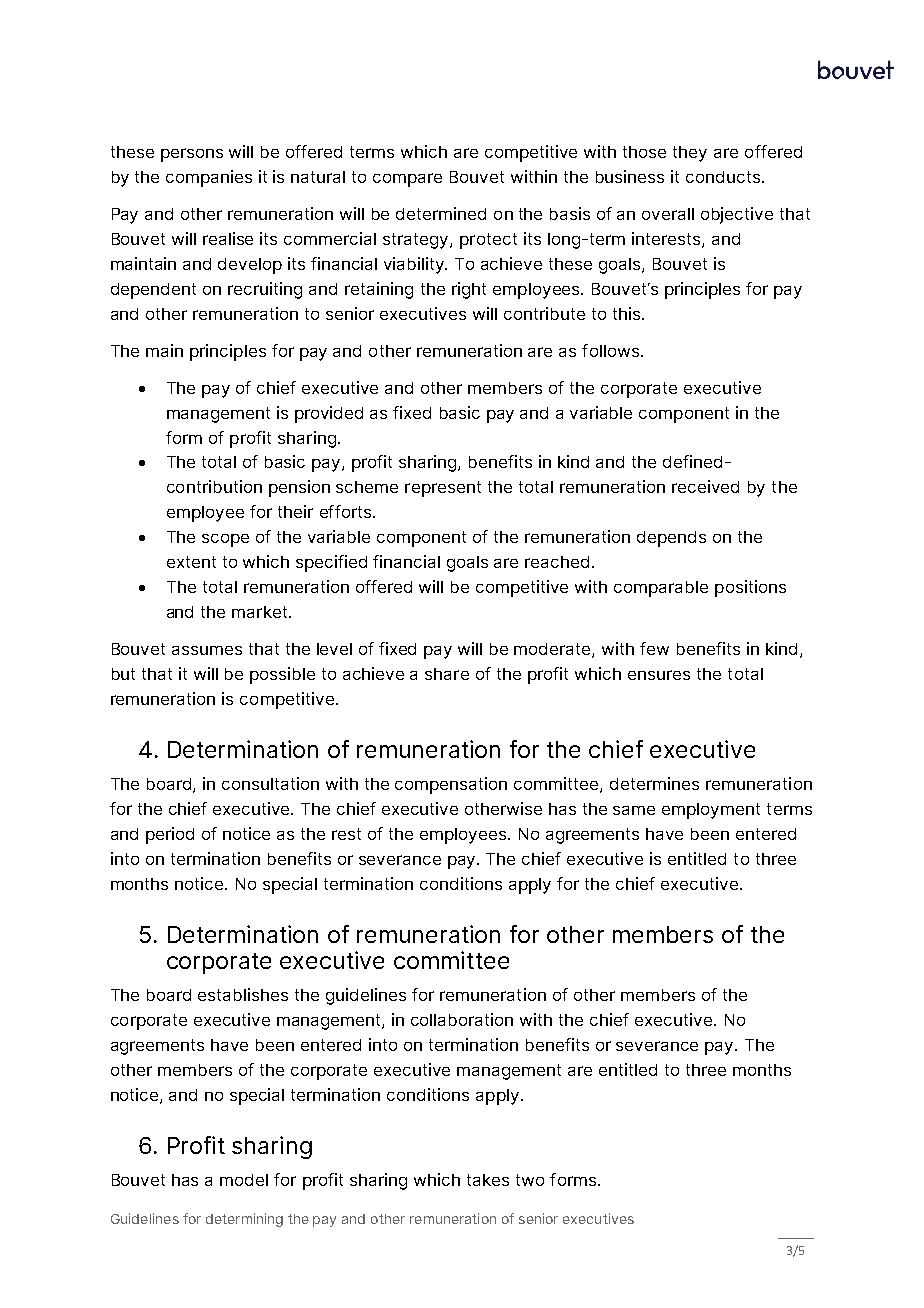 The image size is (924, 1308). What do you see at coordinates (690, 154) in the document?
I see `they` at bounding box center [690, 154].
